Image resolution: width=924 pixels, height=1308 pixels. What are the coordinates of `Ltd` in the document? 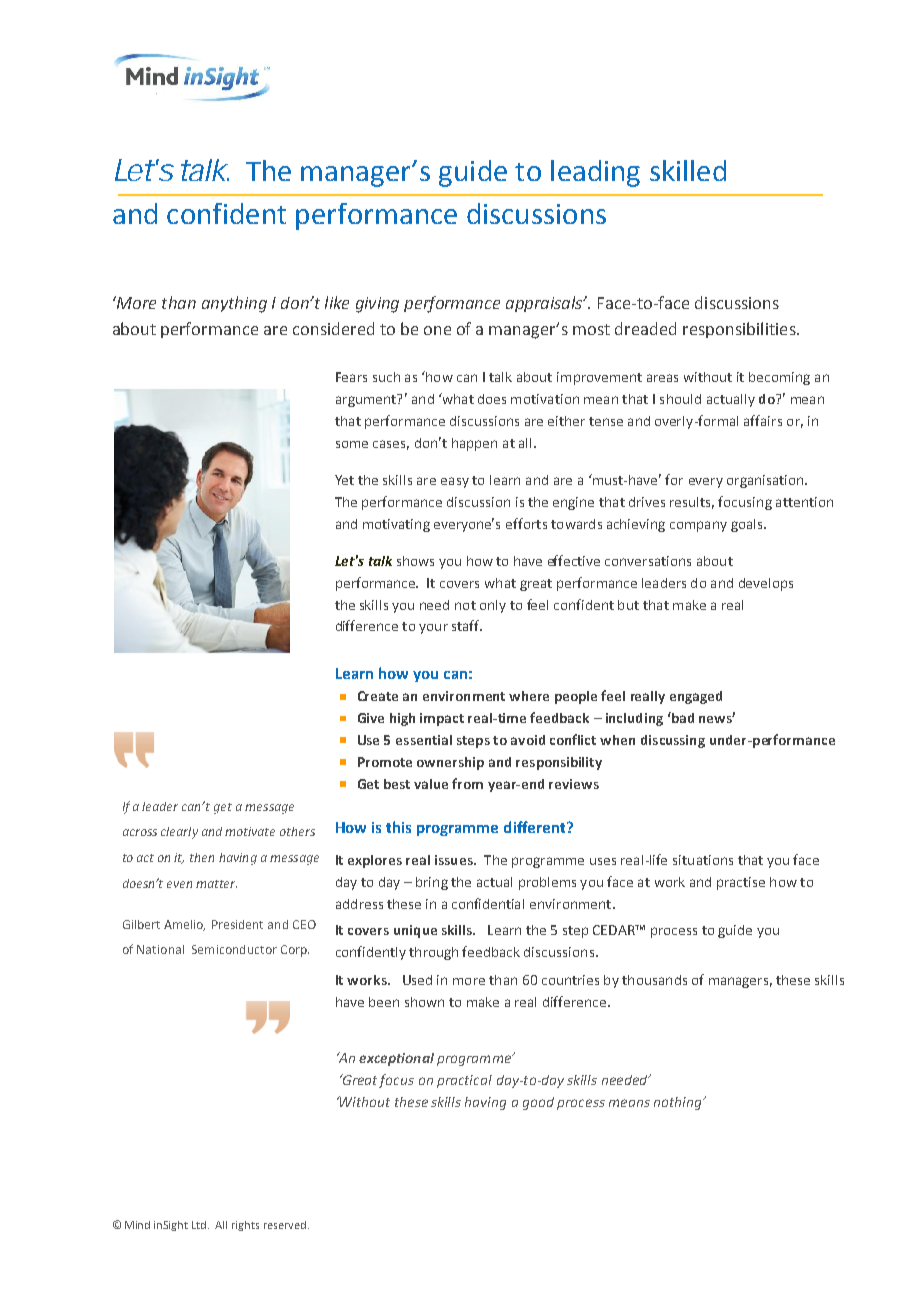 It's located at (200, 1225).
